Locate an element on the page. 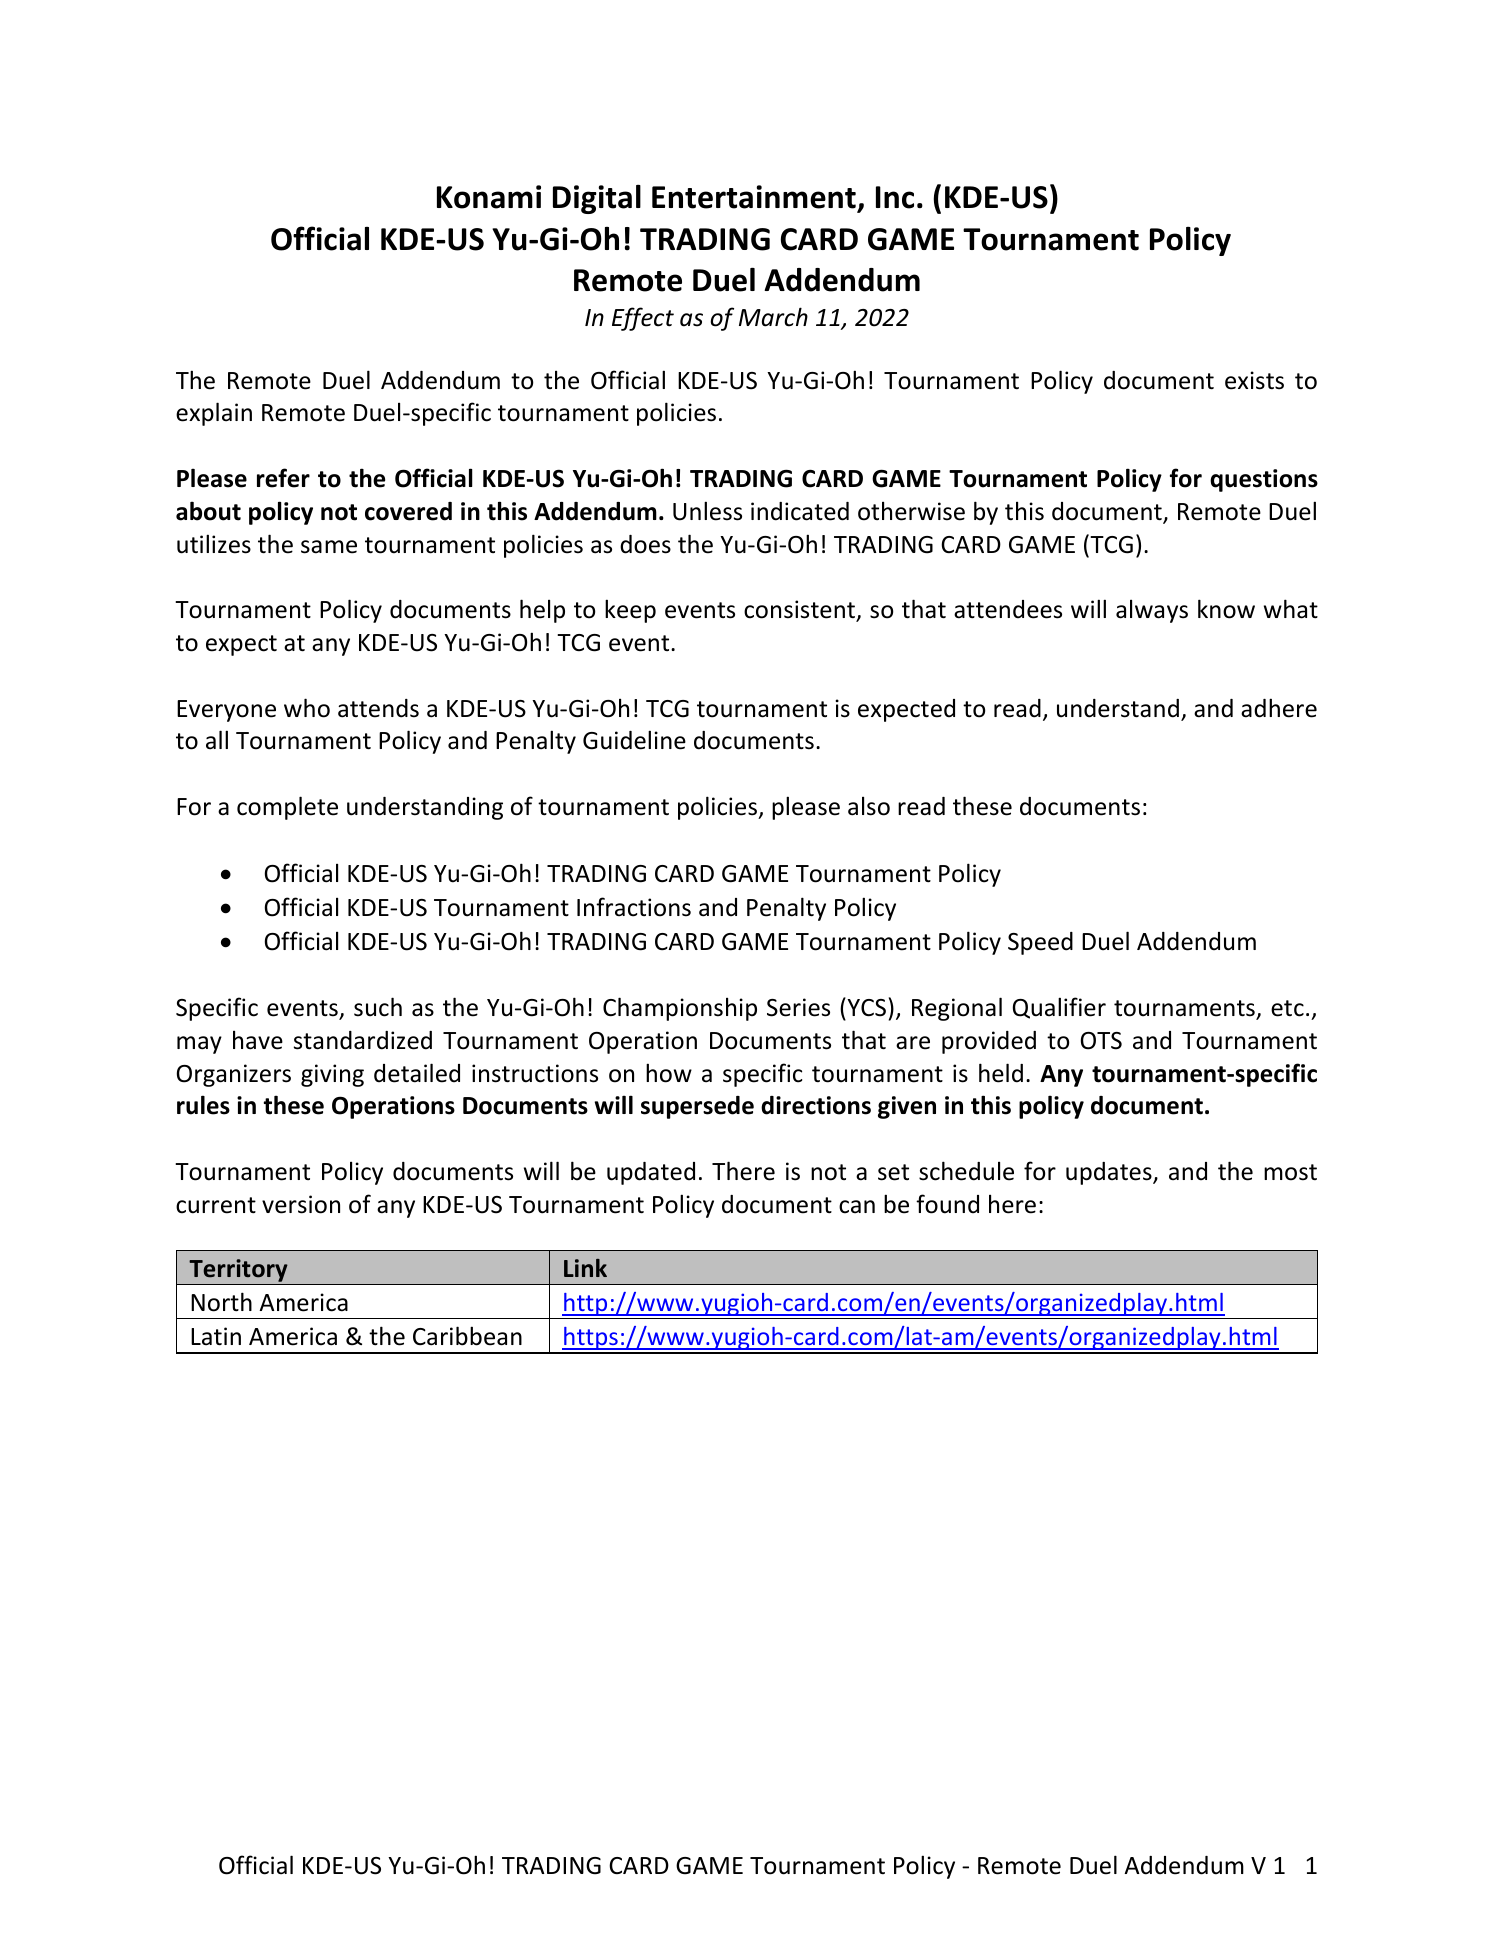  such is located at coordinates (378, 1007).
